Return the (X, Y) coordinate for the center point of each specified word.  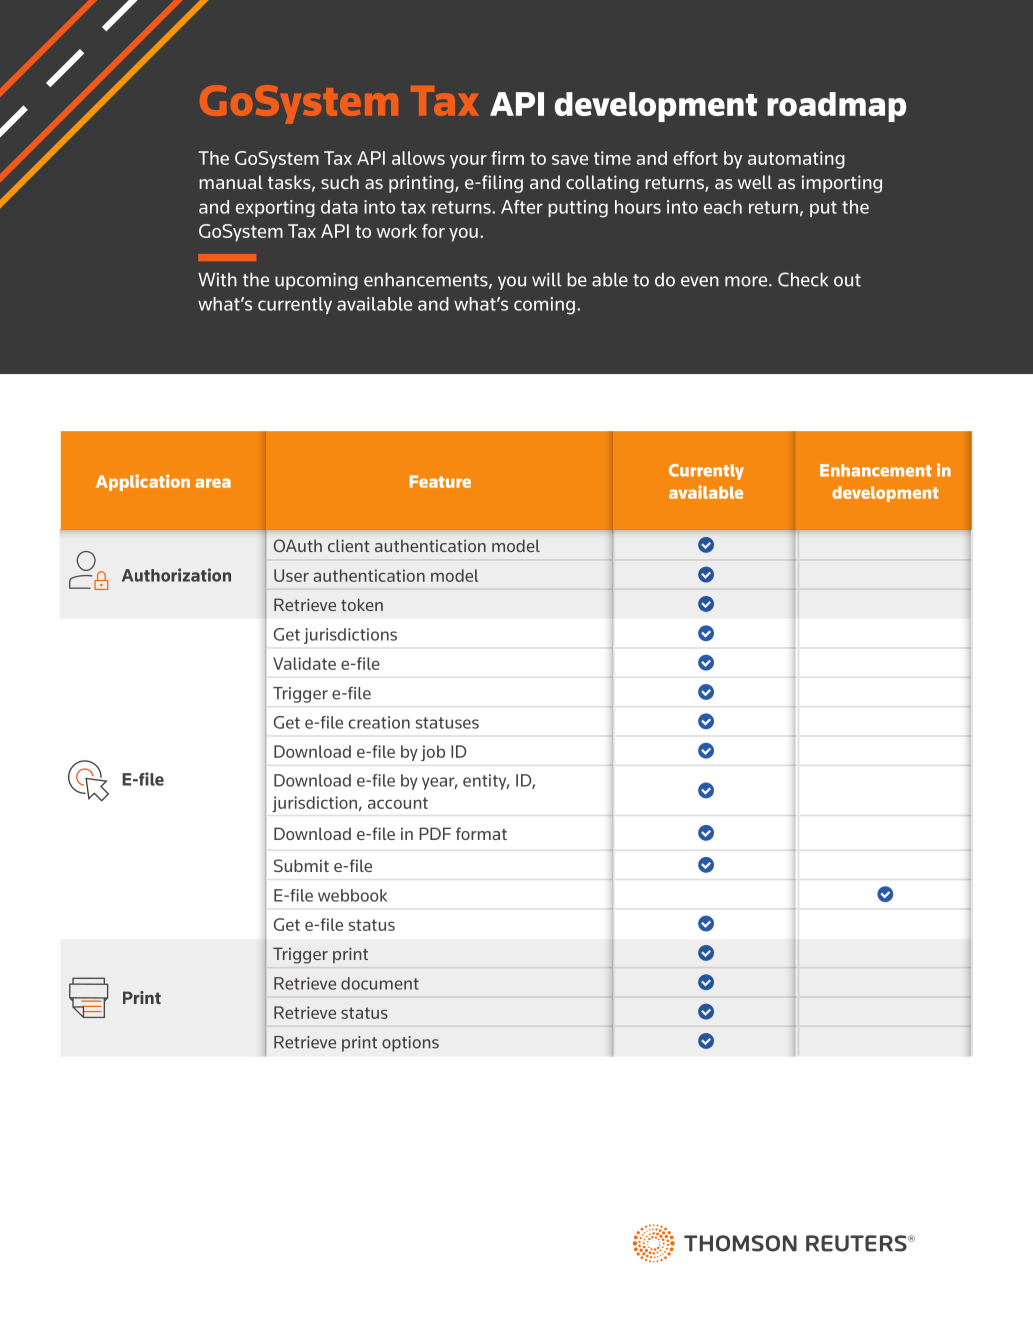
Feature (440, 481)
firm (507, 158)
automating (796, 160)
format (481, 833)
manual (231, 182)
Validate (304, 663)
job (433, 753)
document (380, 983)
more (747, 281)
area (213, 483)
